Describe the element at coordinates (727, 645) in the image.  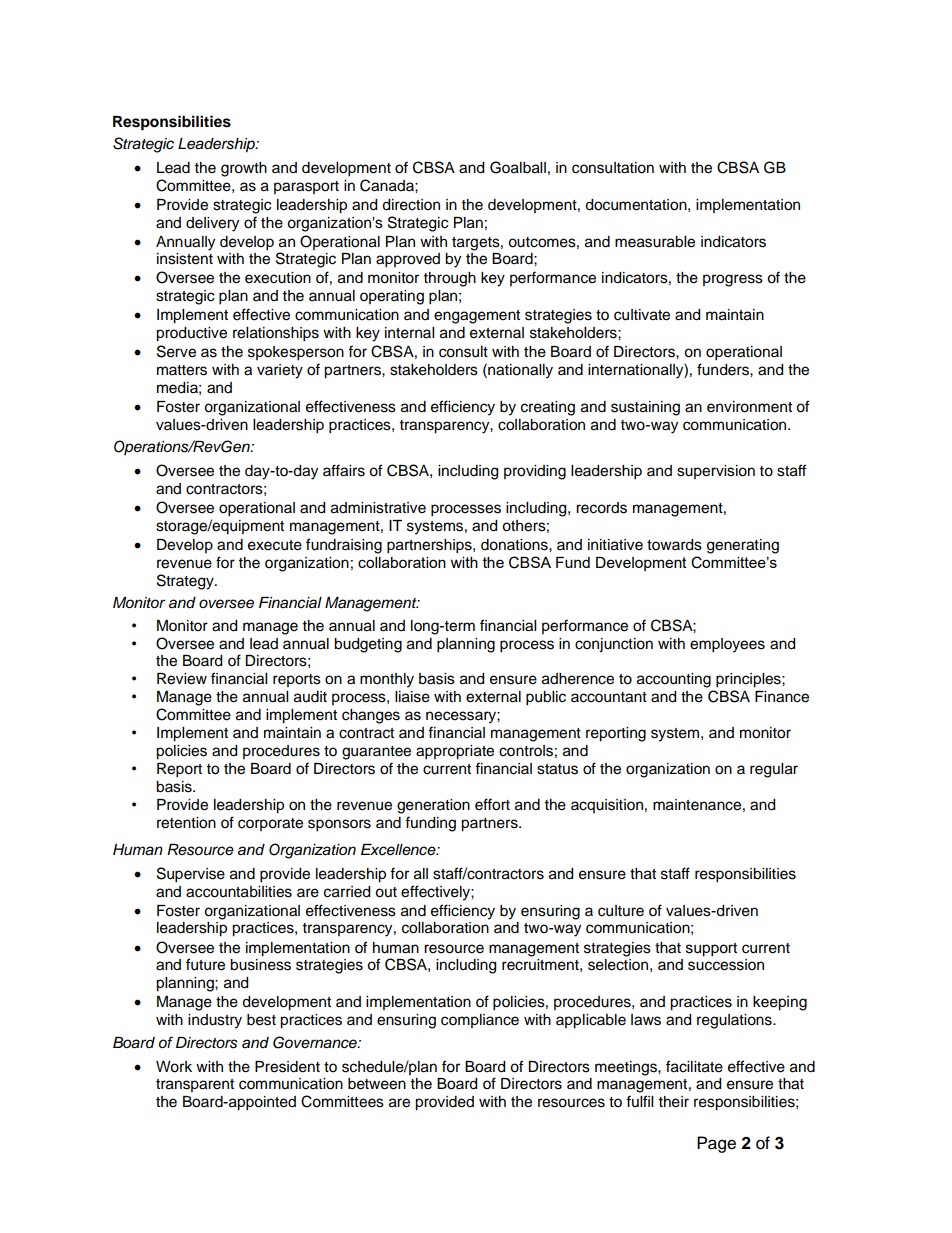
I see `employees` at that location.
